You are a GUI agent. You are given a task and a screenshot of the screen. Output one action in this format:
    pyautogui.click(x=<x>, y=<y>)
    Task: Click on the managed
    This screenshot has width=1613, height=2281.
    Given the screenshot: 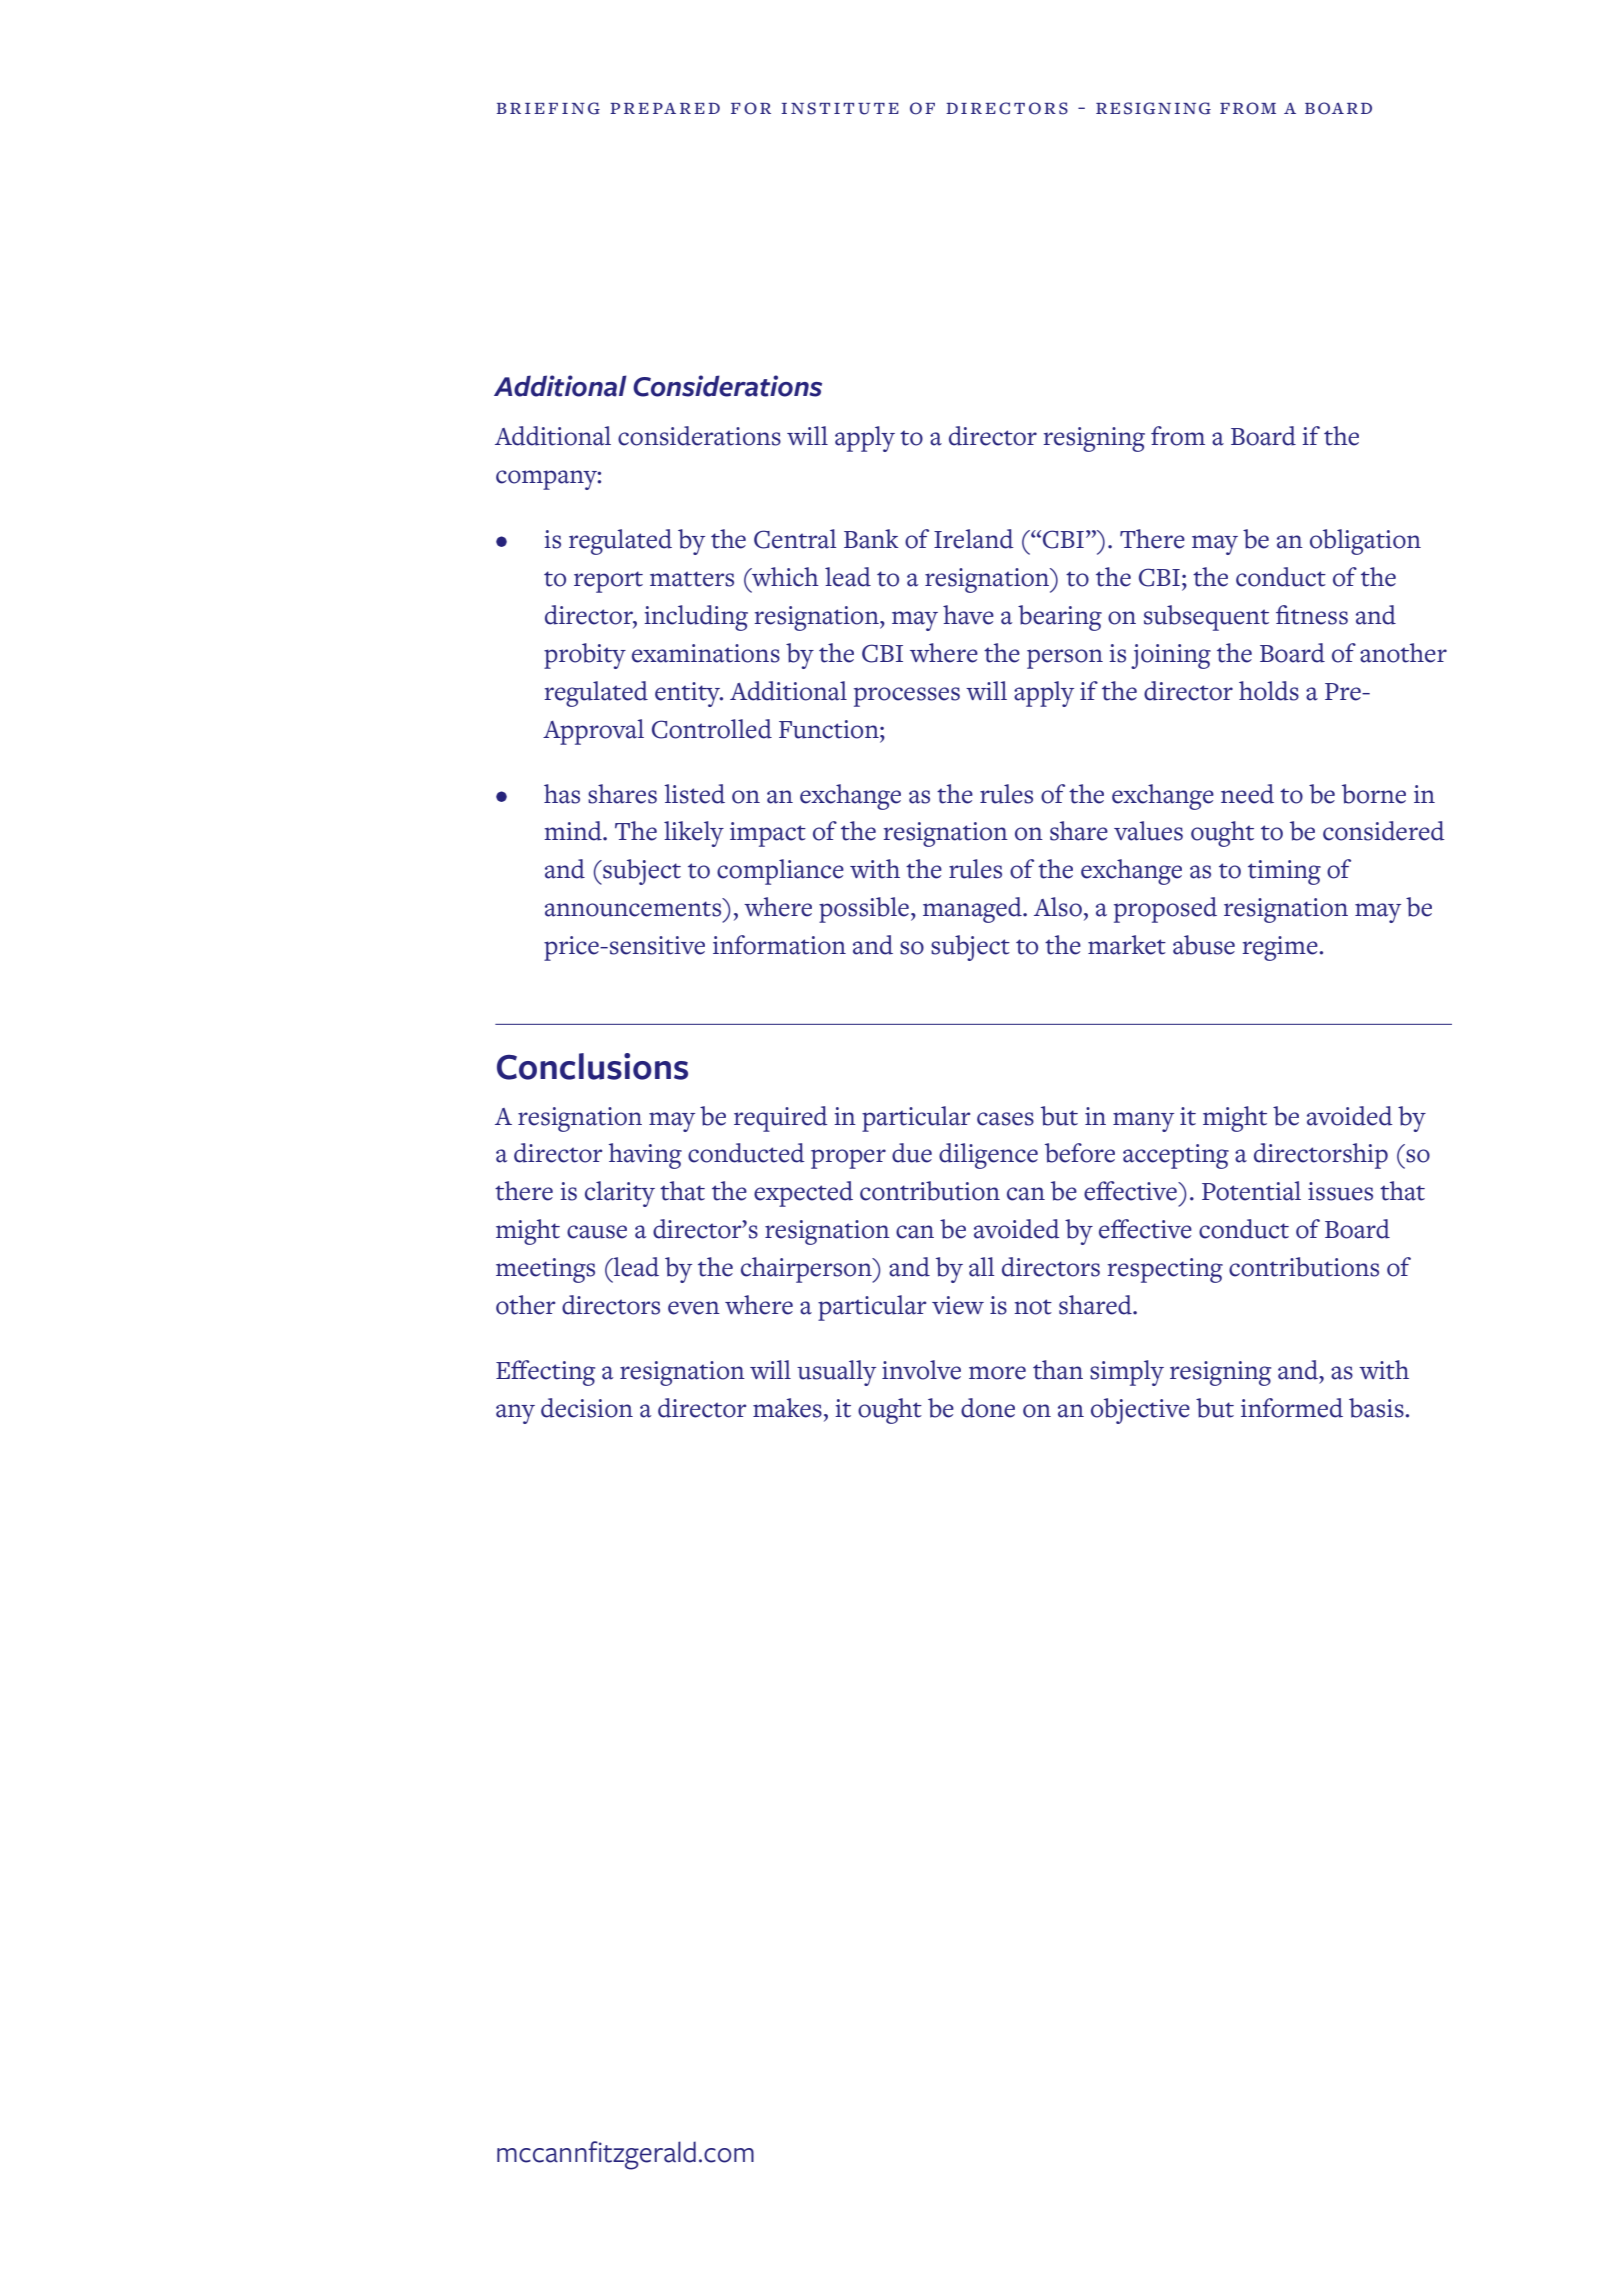 What is the action you would take?
    pyautogui.click(x=973, y=910)
